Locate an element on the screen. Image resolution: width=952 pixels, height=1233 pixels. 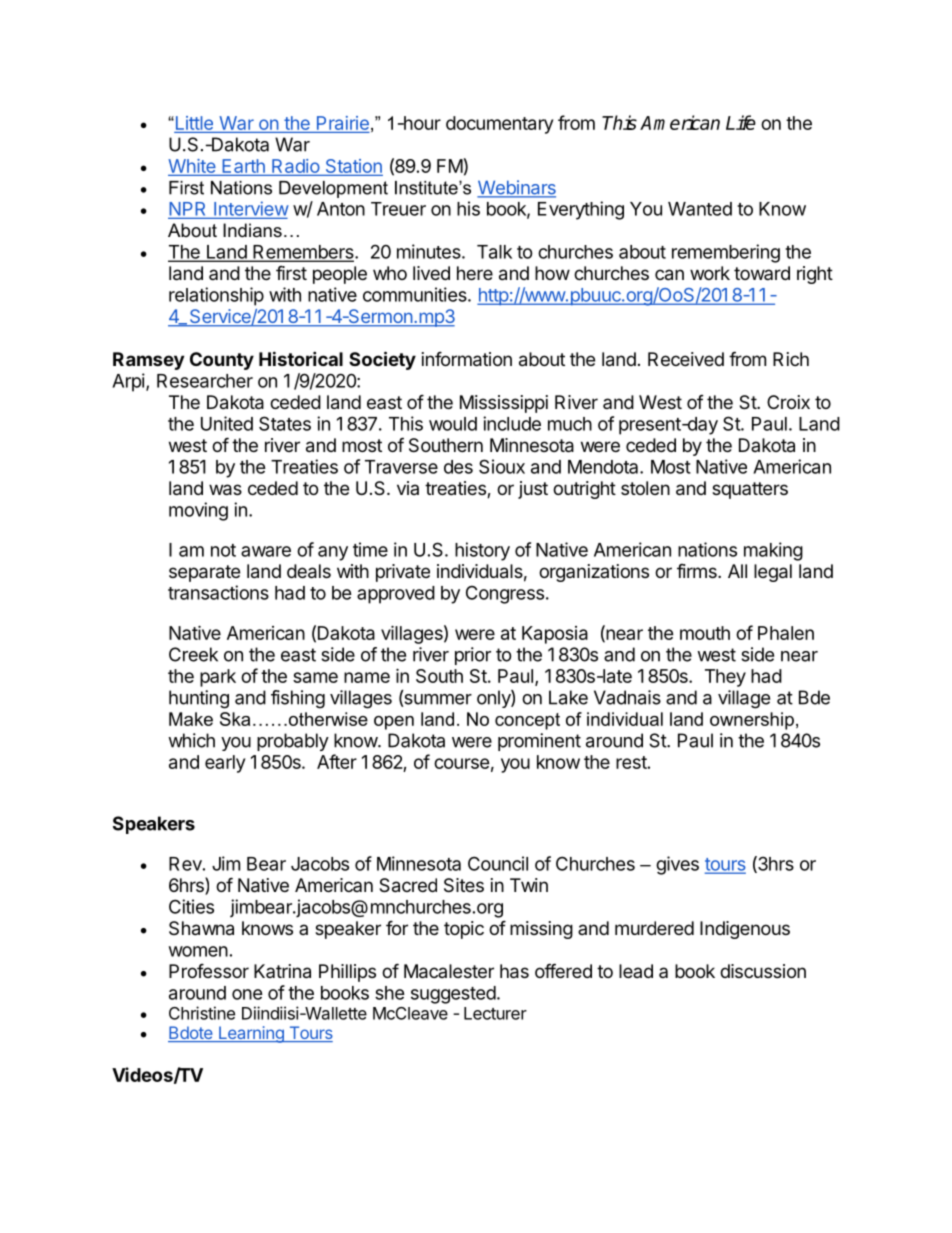
one is located at coordinates (247, 994).
